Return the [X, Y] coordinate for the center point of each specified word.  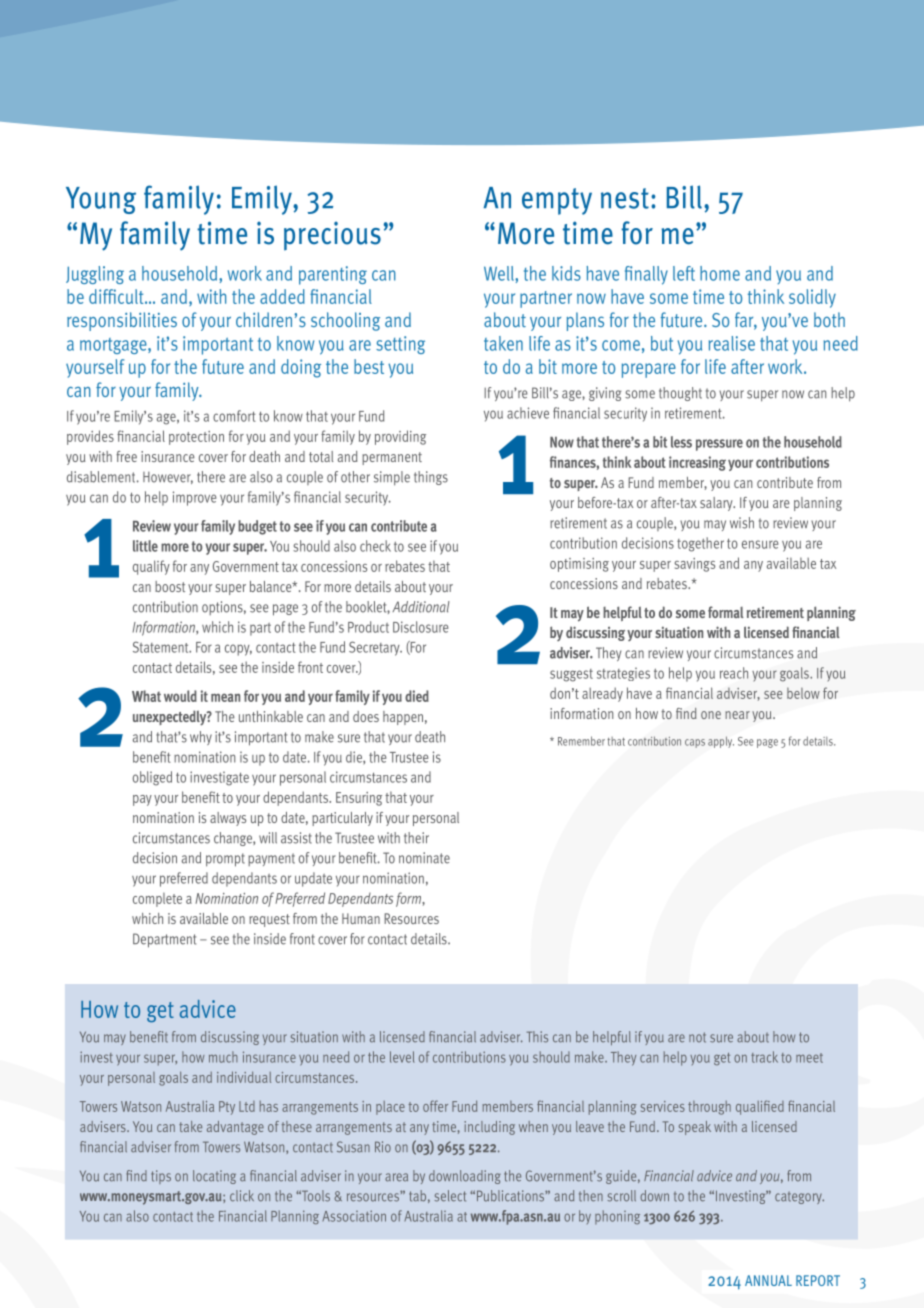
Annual [768, 1280]
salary [717, 504]
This [537, 1037]
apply [721, 742]
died [417, 696]
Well [500, 273]
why [201, 738]
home [720, 273]
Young [101, 200]
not [697, 1037]
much [223, 1057]
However [168, 478]
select [450, 1196]
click [242, 1196]
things [431, 478]
